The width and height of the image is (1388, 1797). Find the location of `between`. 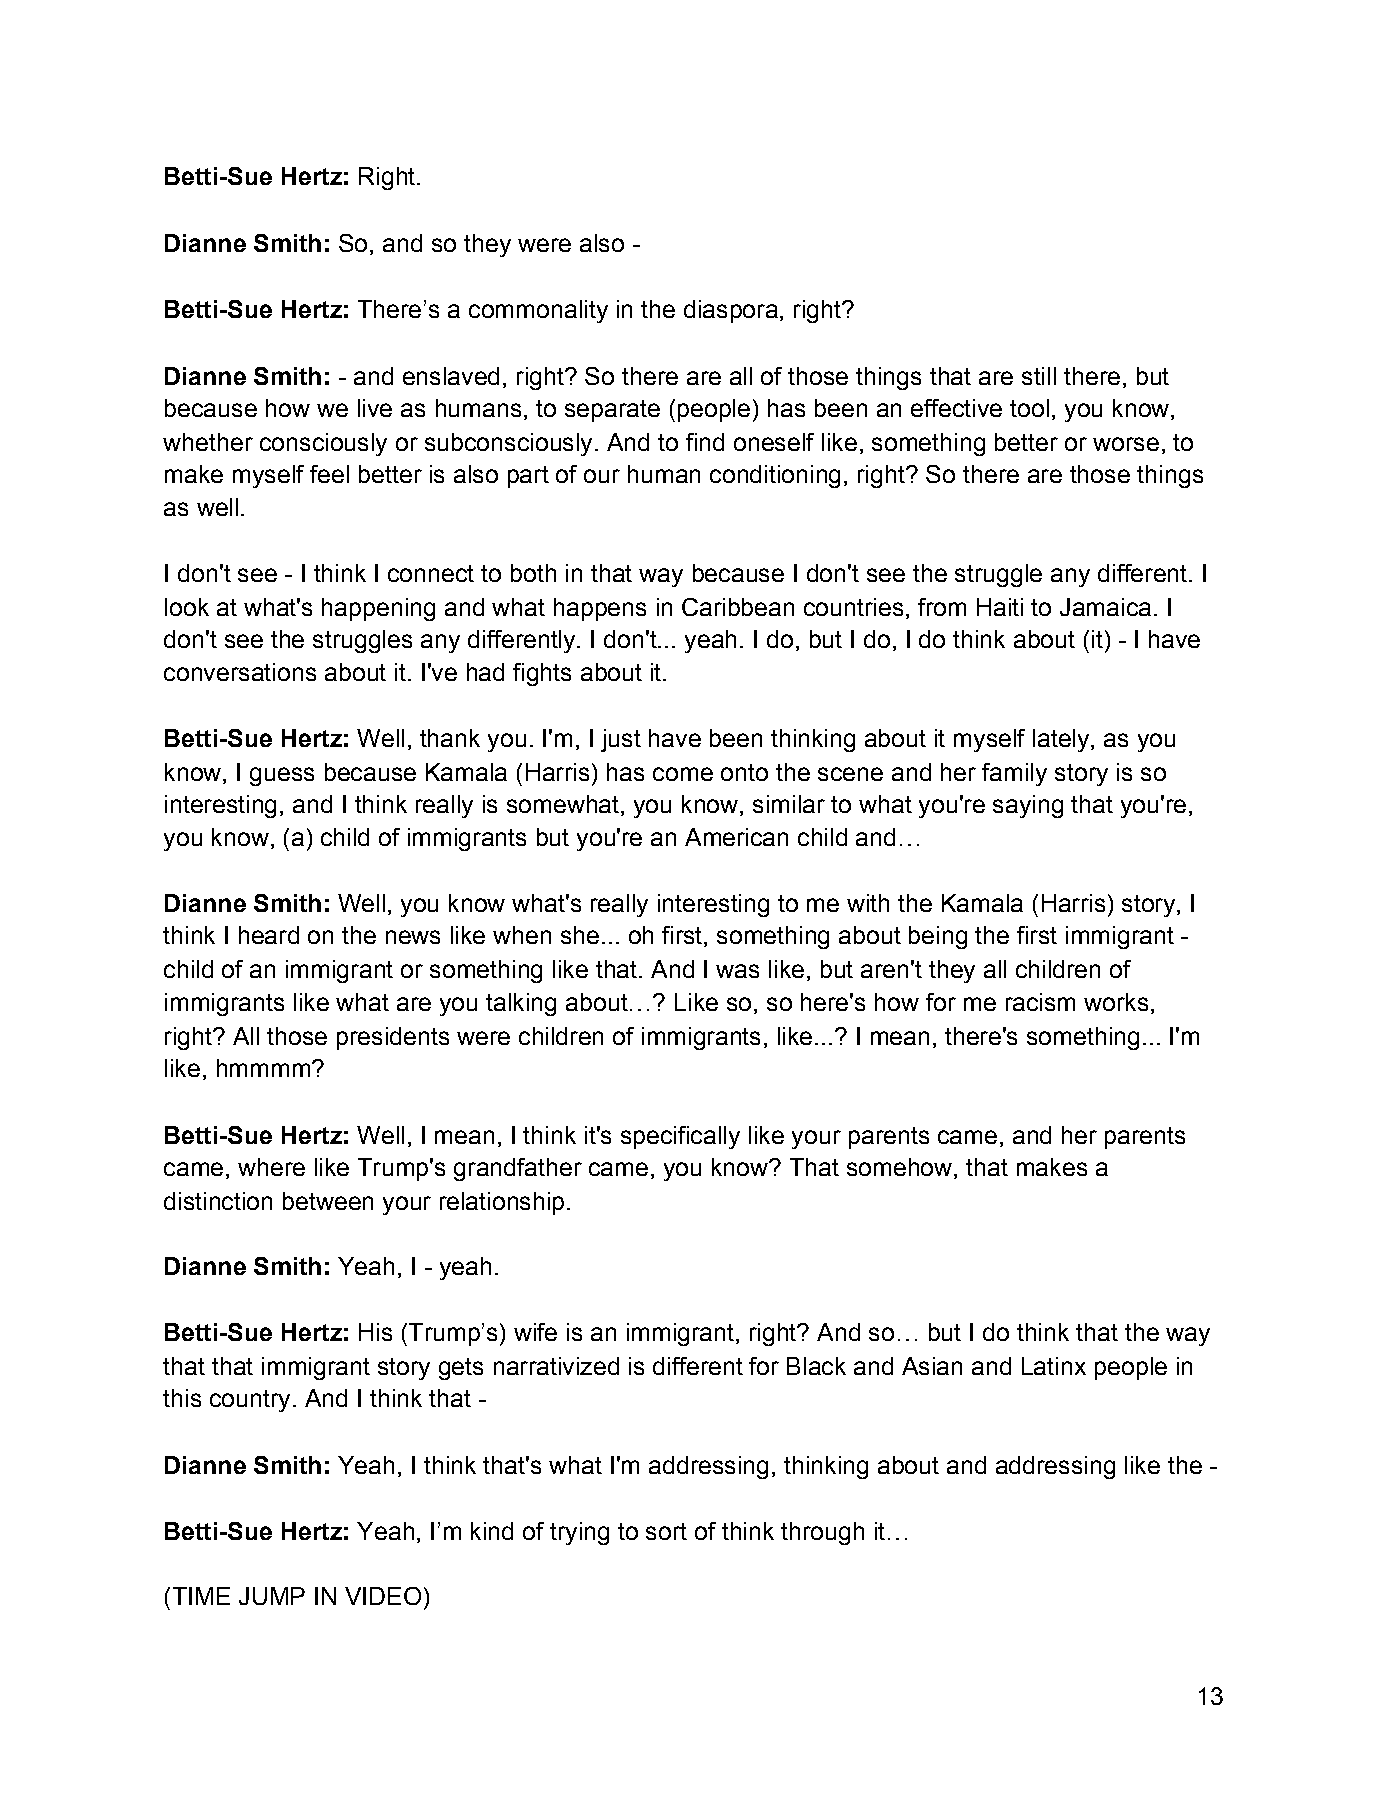

between is located at coordinates (328, 1201).
